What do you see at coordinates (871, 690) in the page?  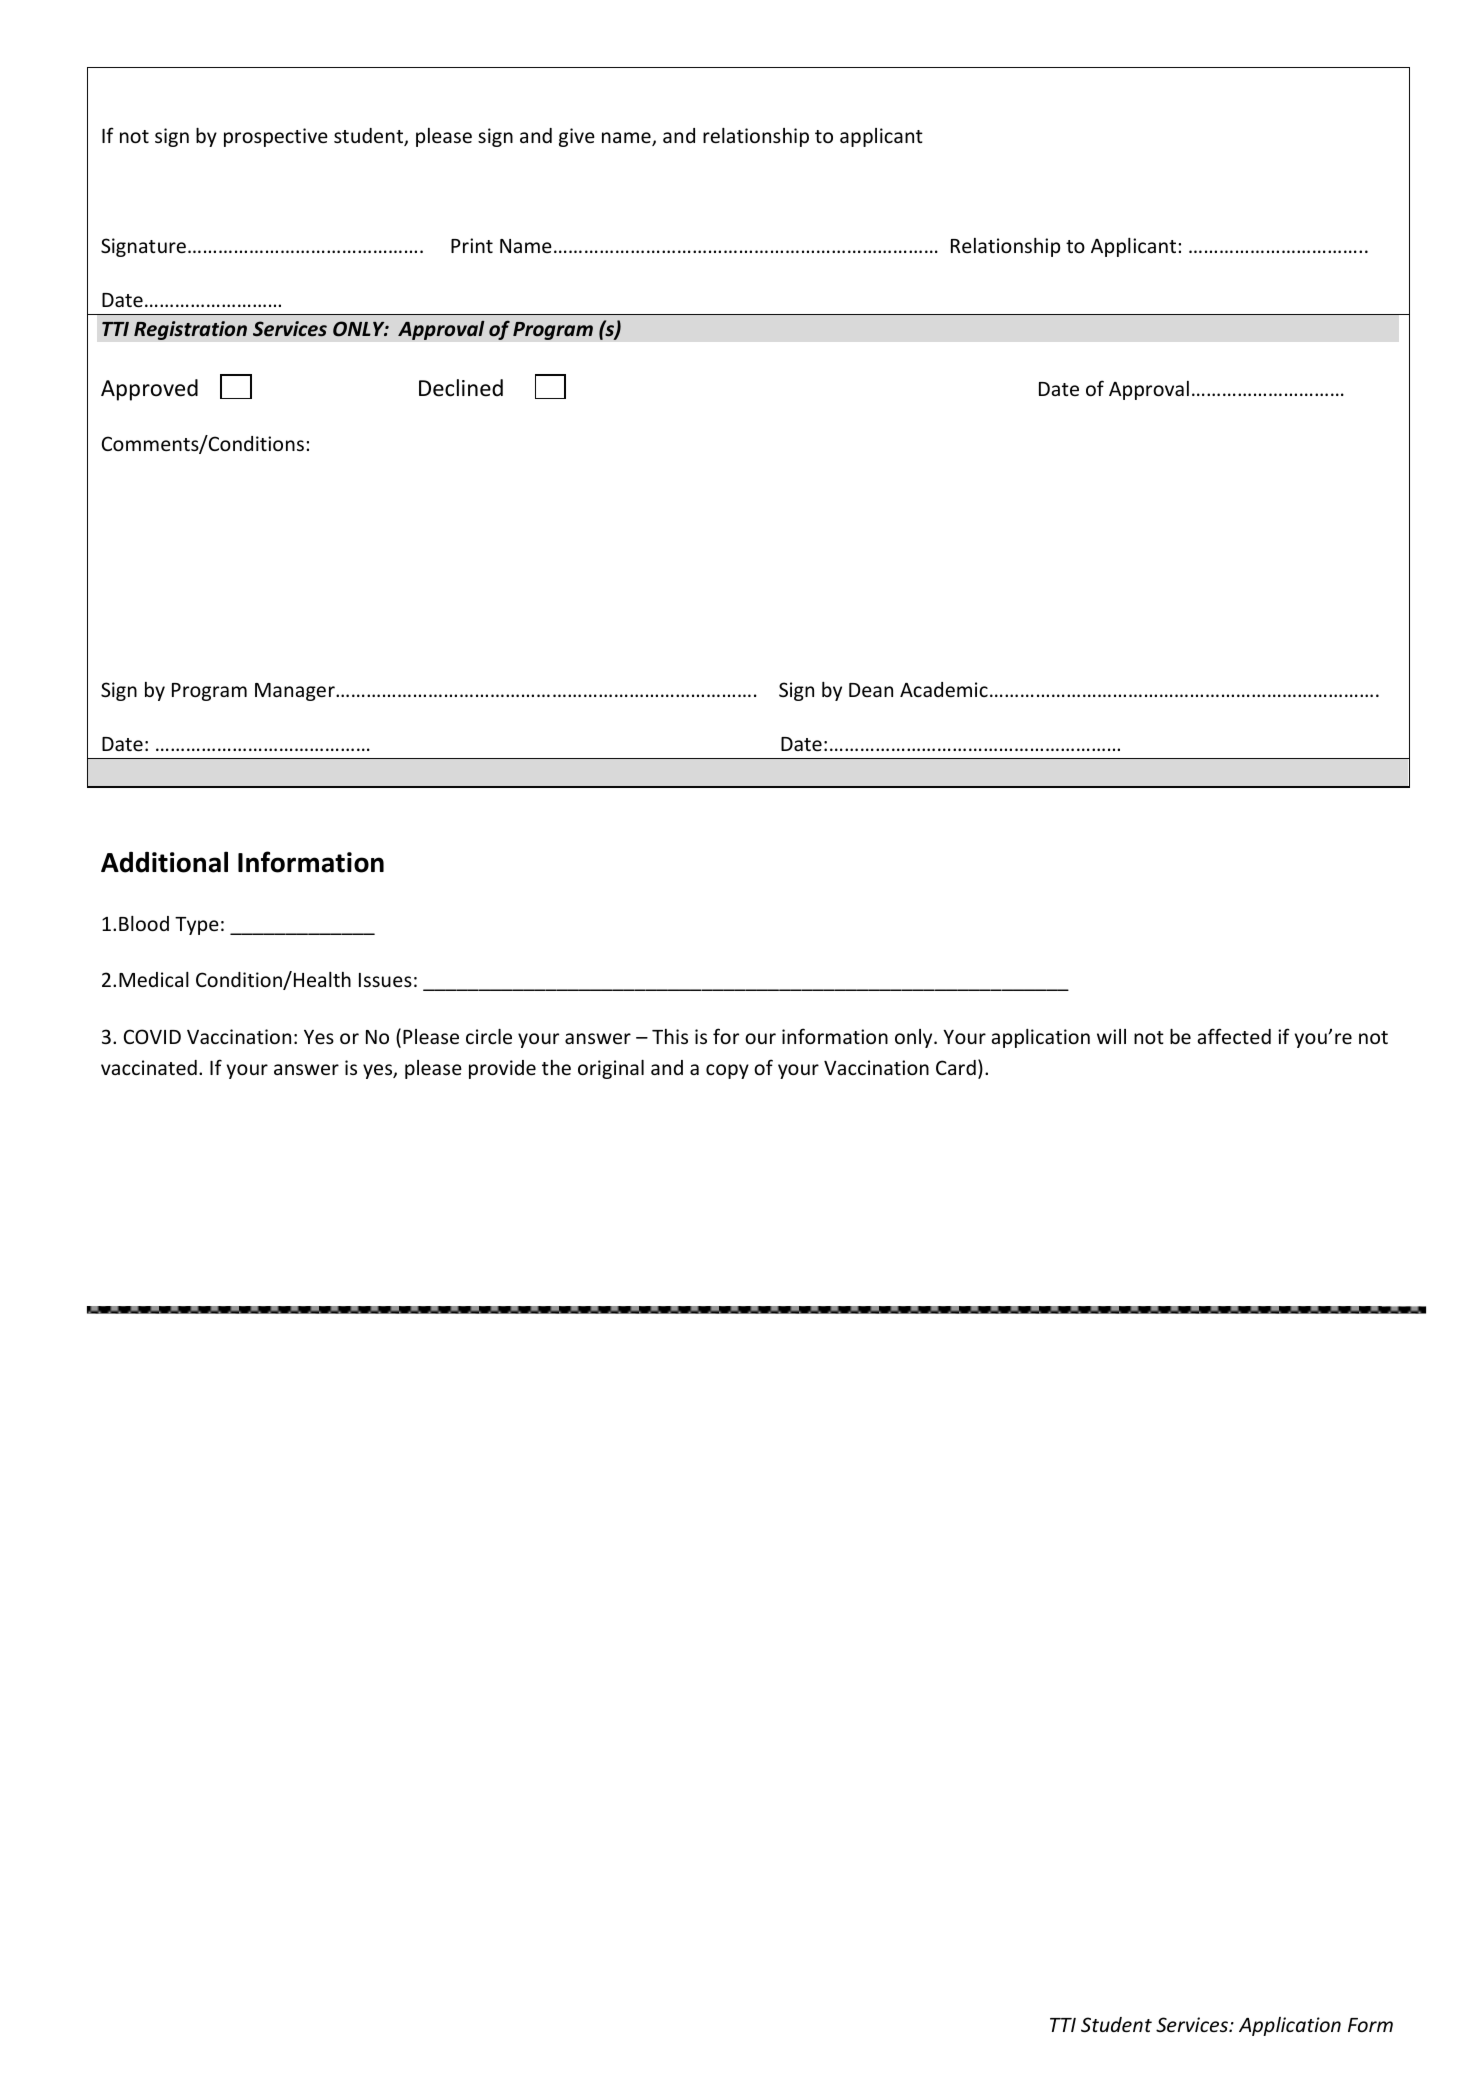 I see `Dean` at bounding box center [871, 690].
